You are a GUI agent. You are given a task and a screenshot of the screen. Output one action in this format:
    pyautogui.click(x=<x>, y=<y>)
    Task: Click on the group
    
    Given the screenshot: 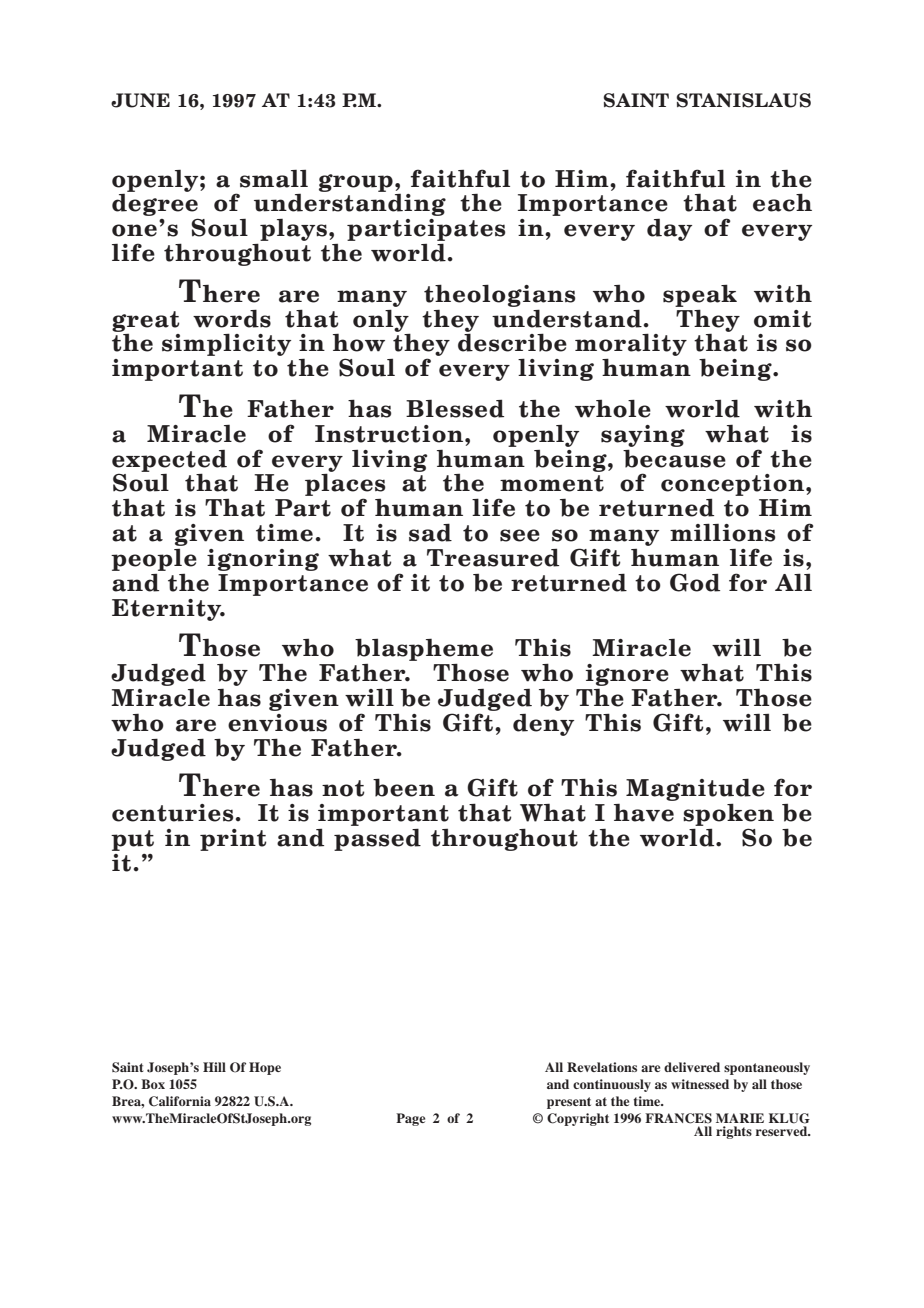 What is the action you would take?
    pyautogui.click(x=356, y=183)
